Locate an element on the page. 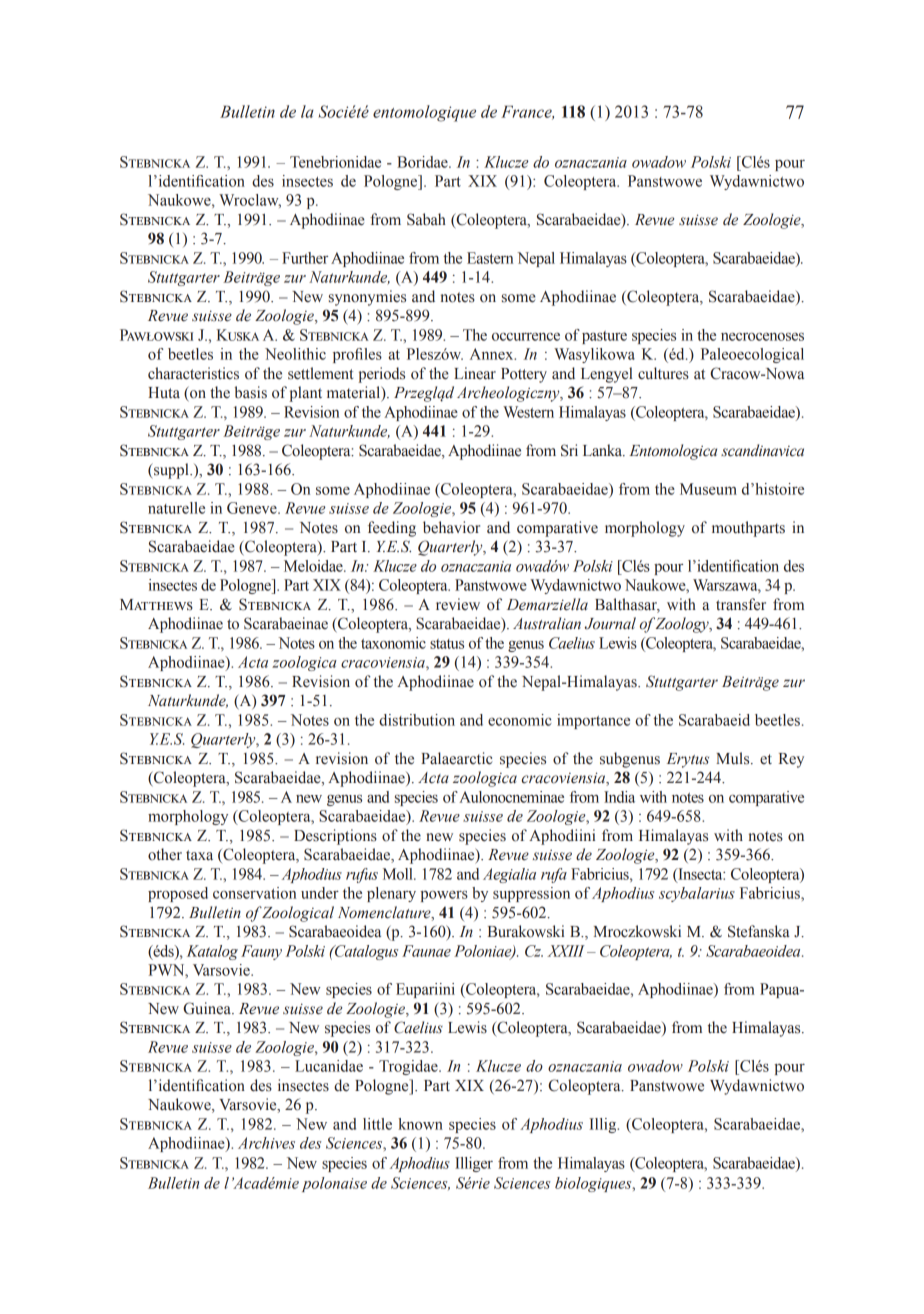 This image has width=924, height=1314. behavior is located at coordinates (451, 527).
